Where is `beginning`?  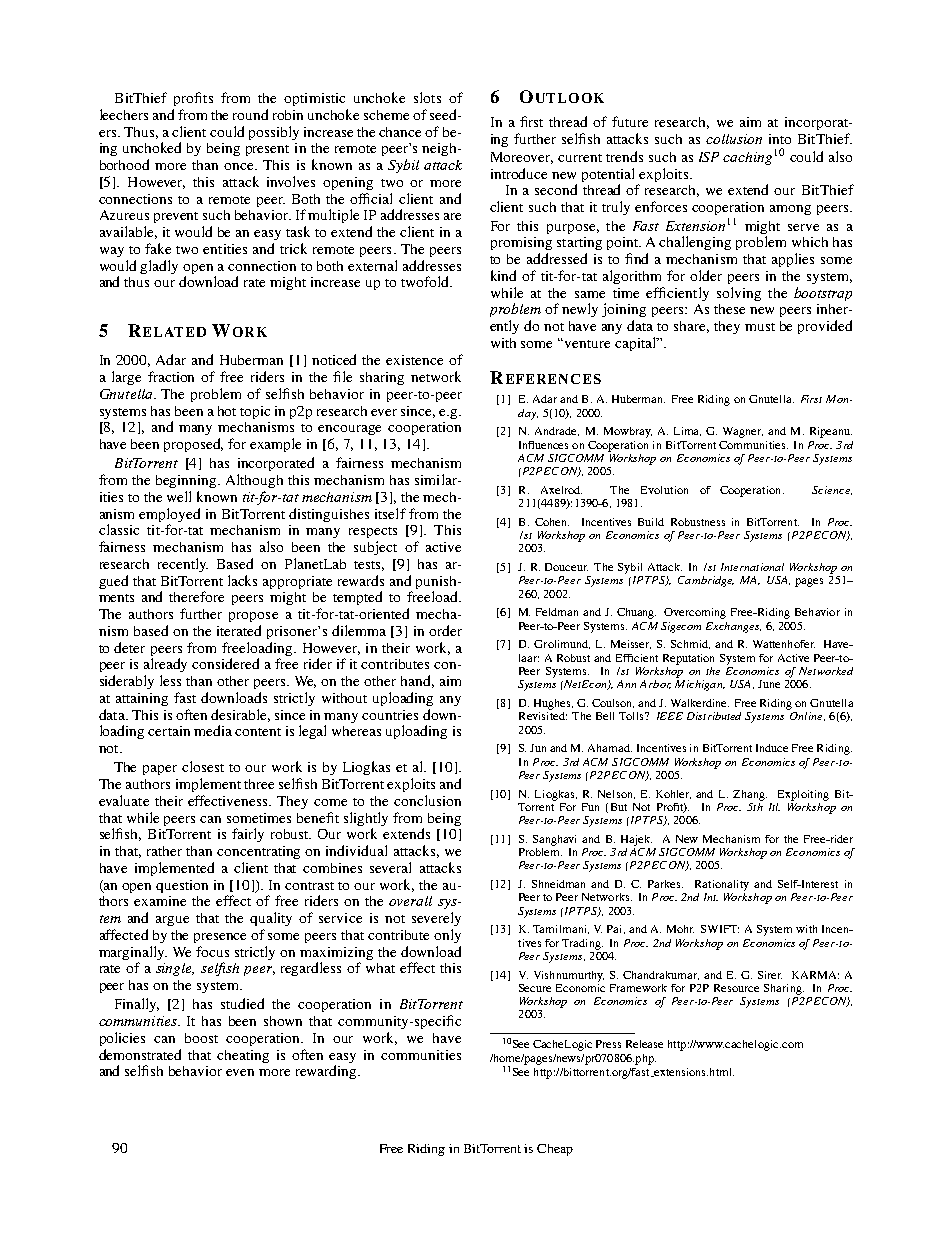
beginning is located at coordinates (188, 481).
